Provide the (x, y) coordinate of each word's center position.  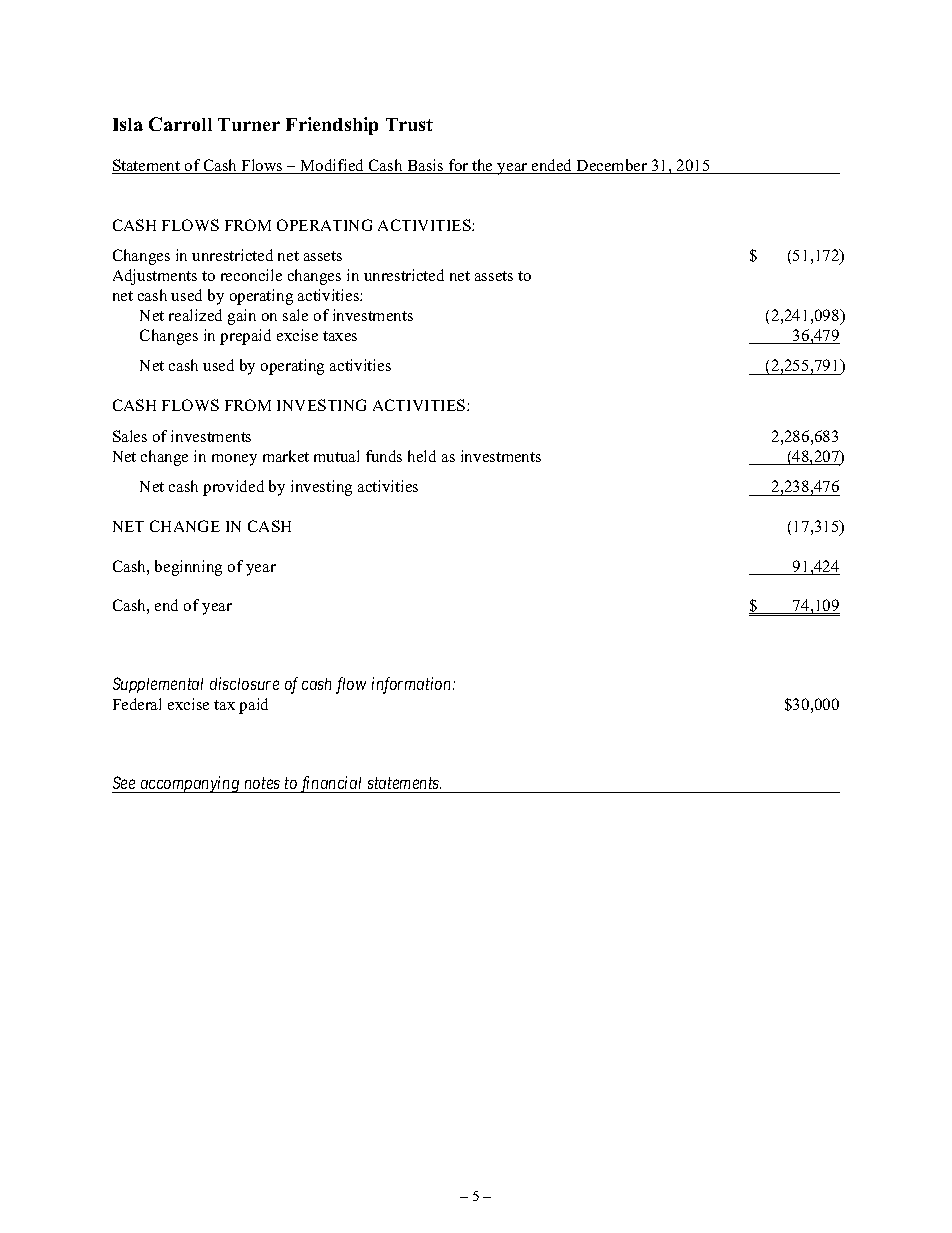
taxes (340, 336)
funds (384, 456)
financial (332, 784)
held (422, 456)
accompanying (190, 784)
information (413, 685)
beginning (188, 568)
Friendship (332, 126)
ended (552, 166)
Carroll (180, 124)
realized (195, 315)
